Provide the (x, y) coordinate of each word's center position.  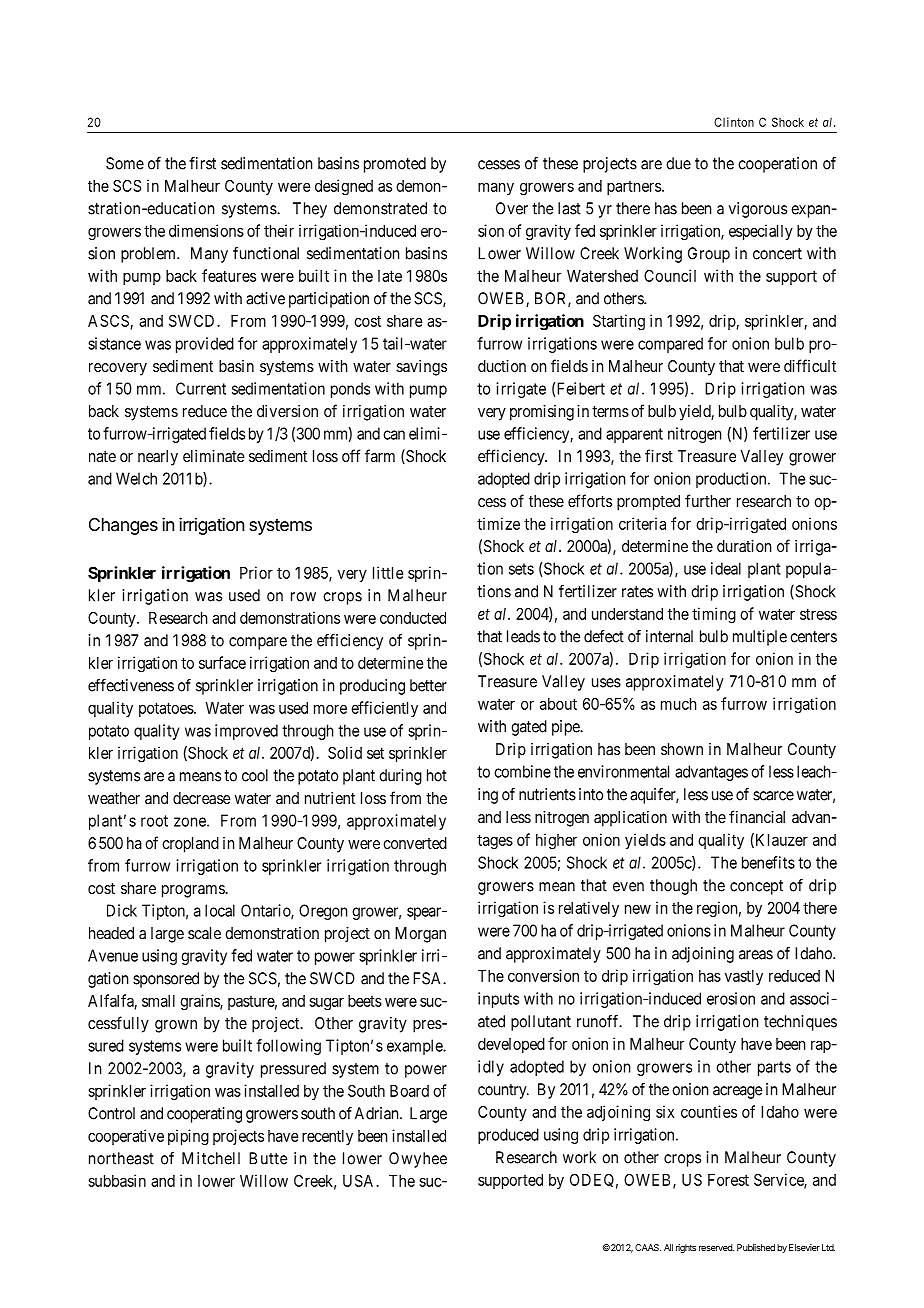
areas (756, 955)
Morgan (420, 935)
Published (756, 1247)
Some (125, 163)
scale (204, 933)
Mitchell (211, 1158)
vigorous (758, 210)
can (394, 435)
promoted (395, 165)
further (708, 500)
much (679, 704)
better (428, 685)
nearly (158, 458)
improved (246, 732)
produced (508, 1136)
